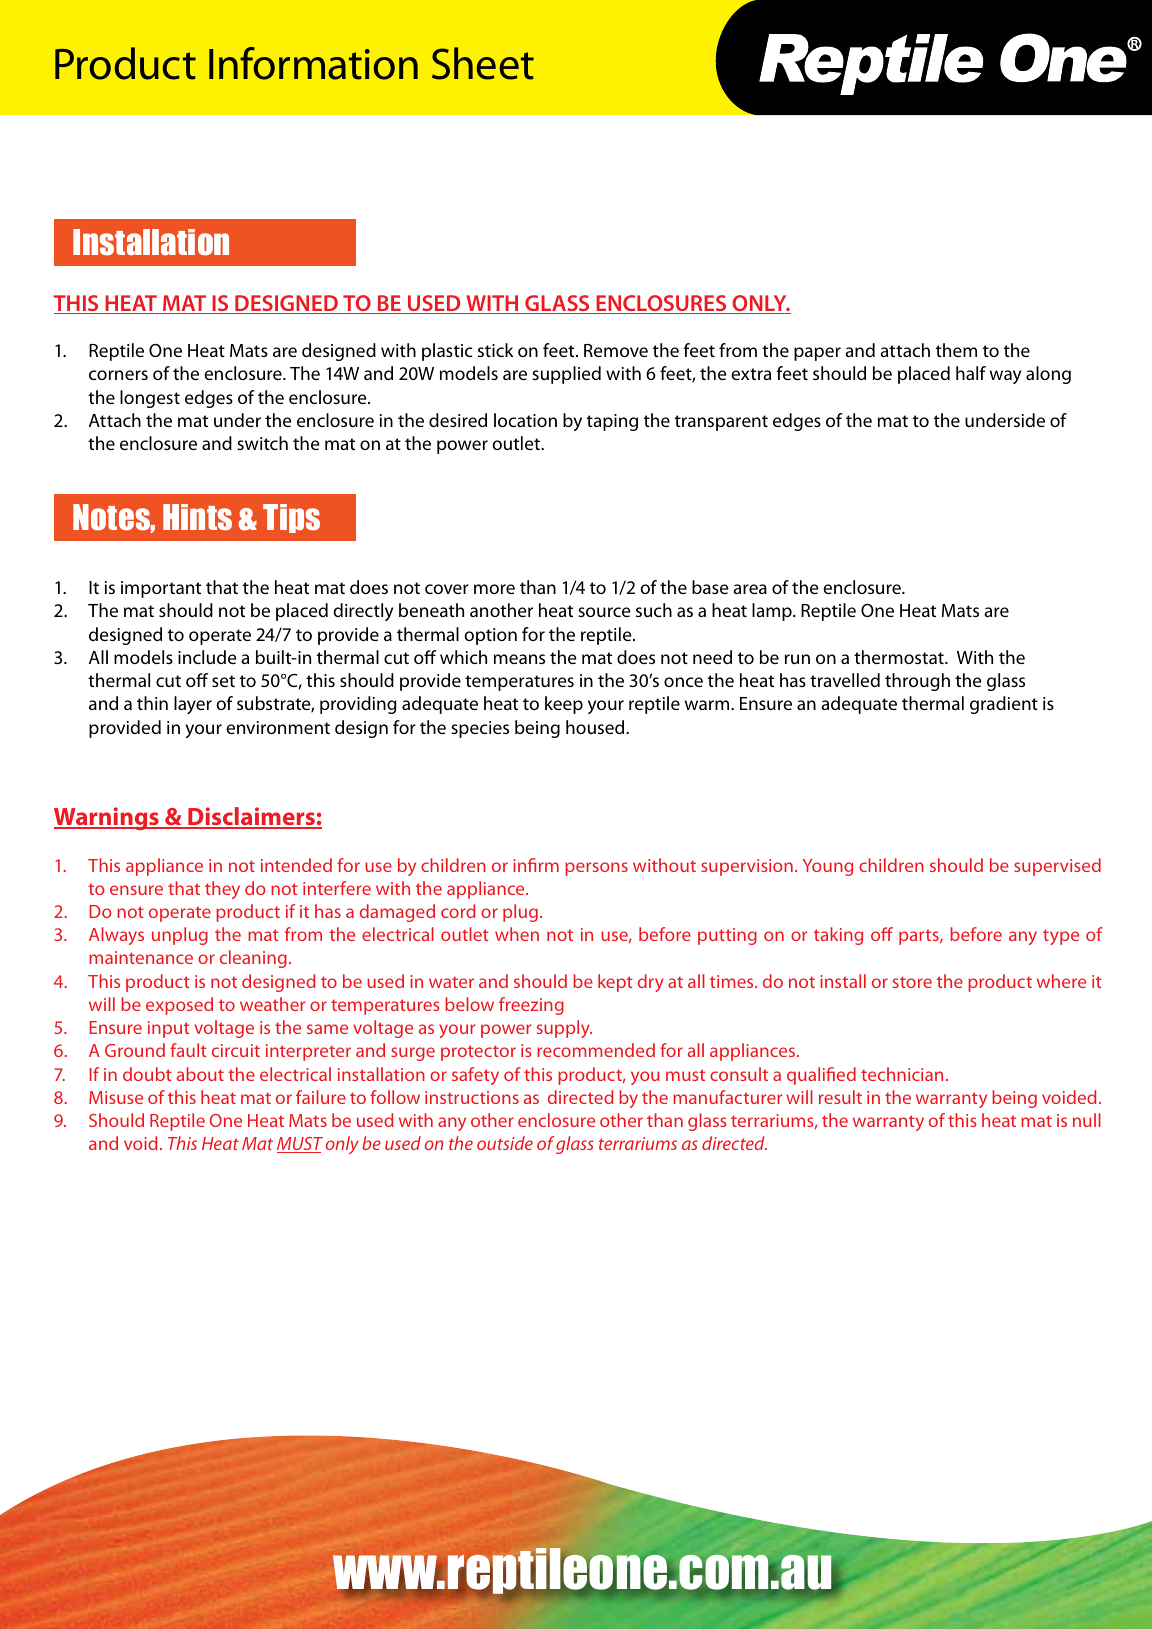 This document has width=1152, height=1629. Describe the element at coordinates (900, 657) in the document. I see `thermostat` at that location.
